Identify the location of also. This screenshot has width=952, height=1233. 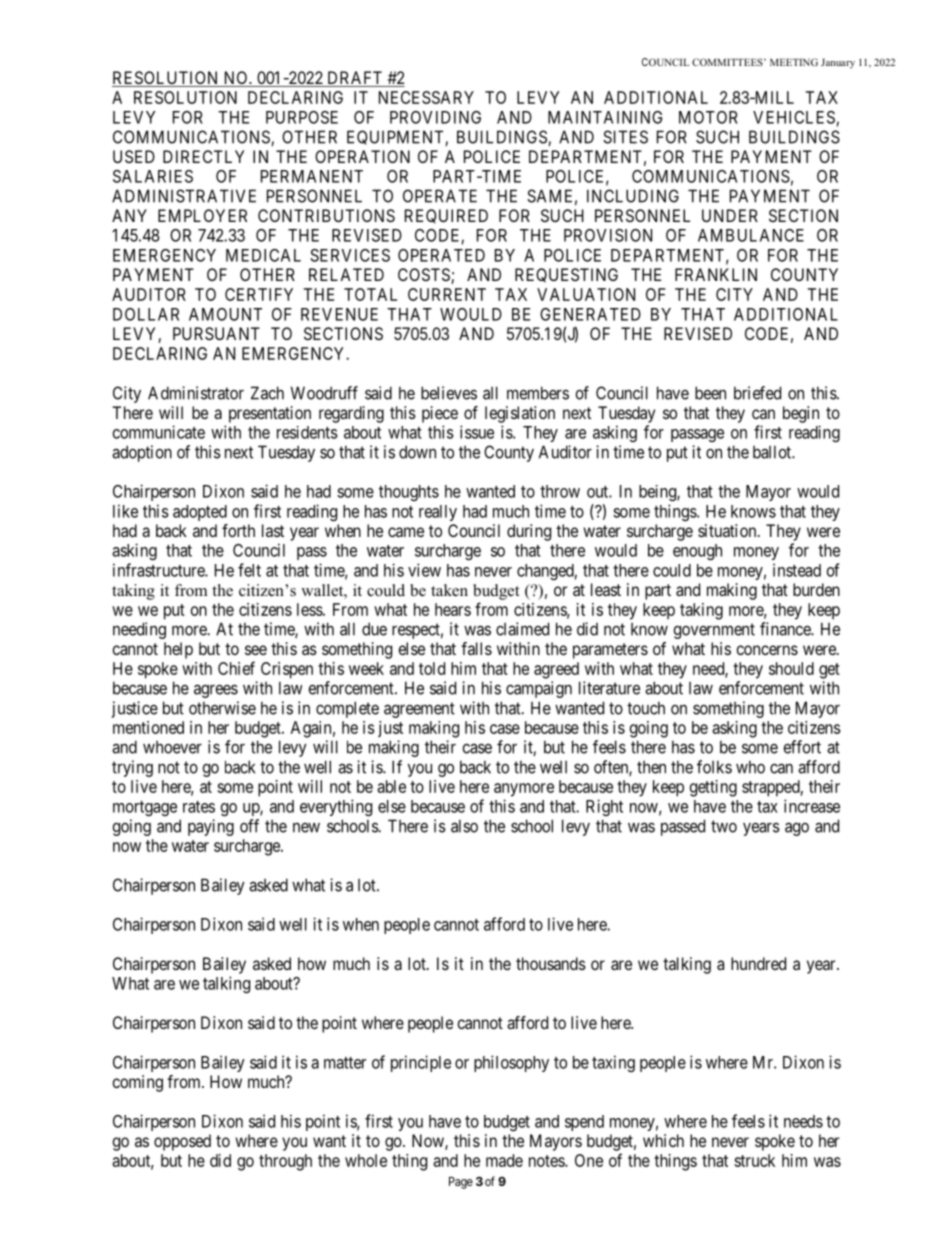
(464, 826).
